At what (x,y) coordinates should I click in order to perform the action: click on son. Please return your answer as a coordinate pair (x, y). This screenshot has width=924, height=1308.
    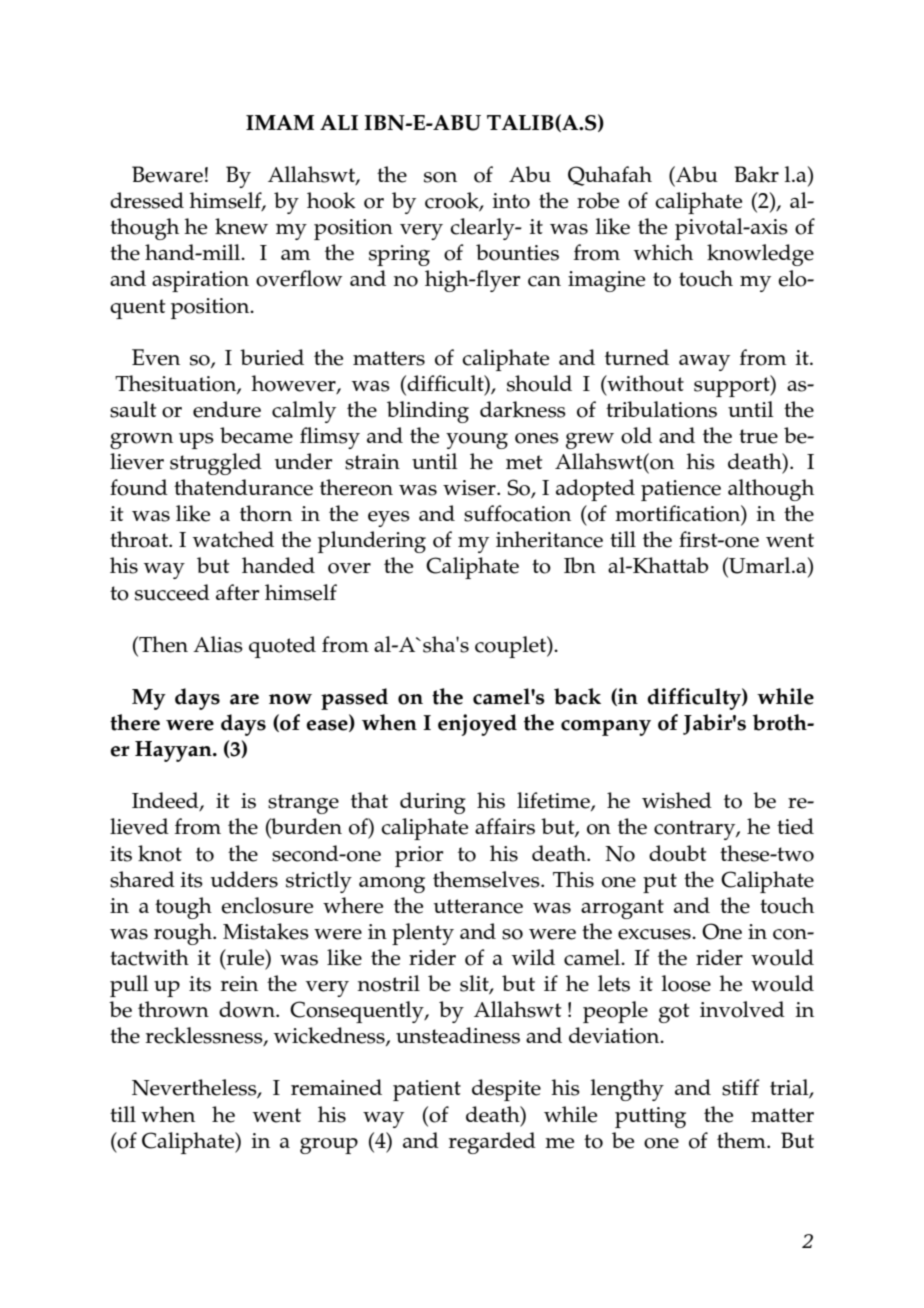
    Looking at the image, I should click on (440, 177).
